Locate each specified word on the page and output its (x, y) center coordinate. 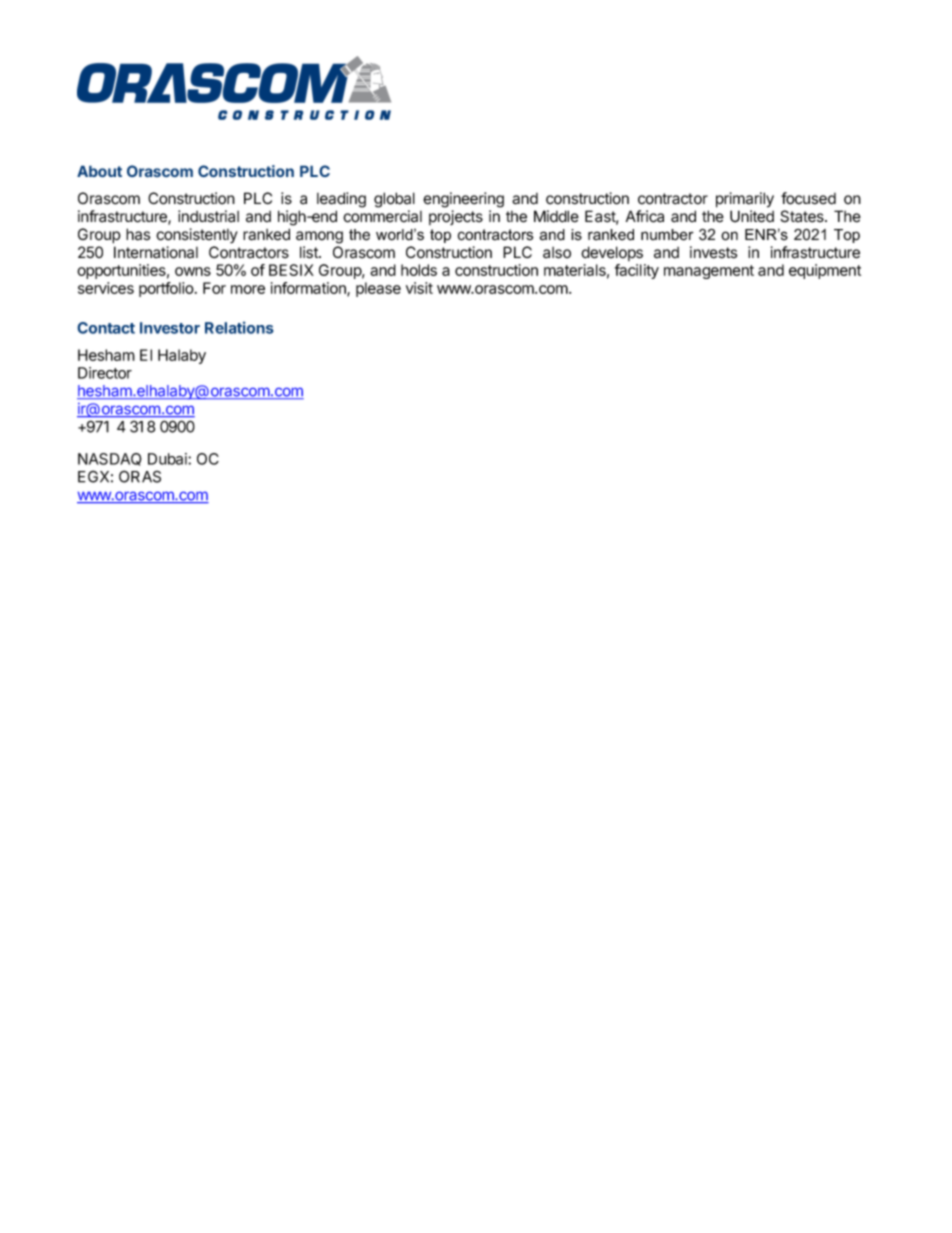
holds (419, 270)
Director (105, 373)
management (709, 272)
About (99, 171)
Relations (239, 327)
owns (193, 271)
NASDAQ (110, 459)
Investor (170, 328)
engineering (463, 200)
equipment (825, 271)
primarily (745, 200)
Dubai (168, 459)
